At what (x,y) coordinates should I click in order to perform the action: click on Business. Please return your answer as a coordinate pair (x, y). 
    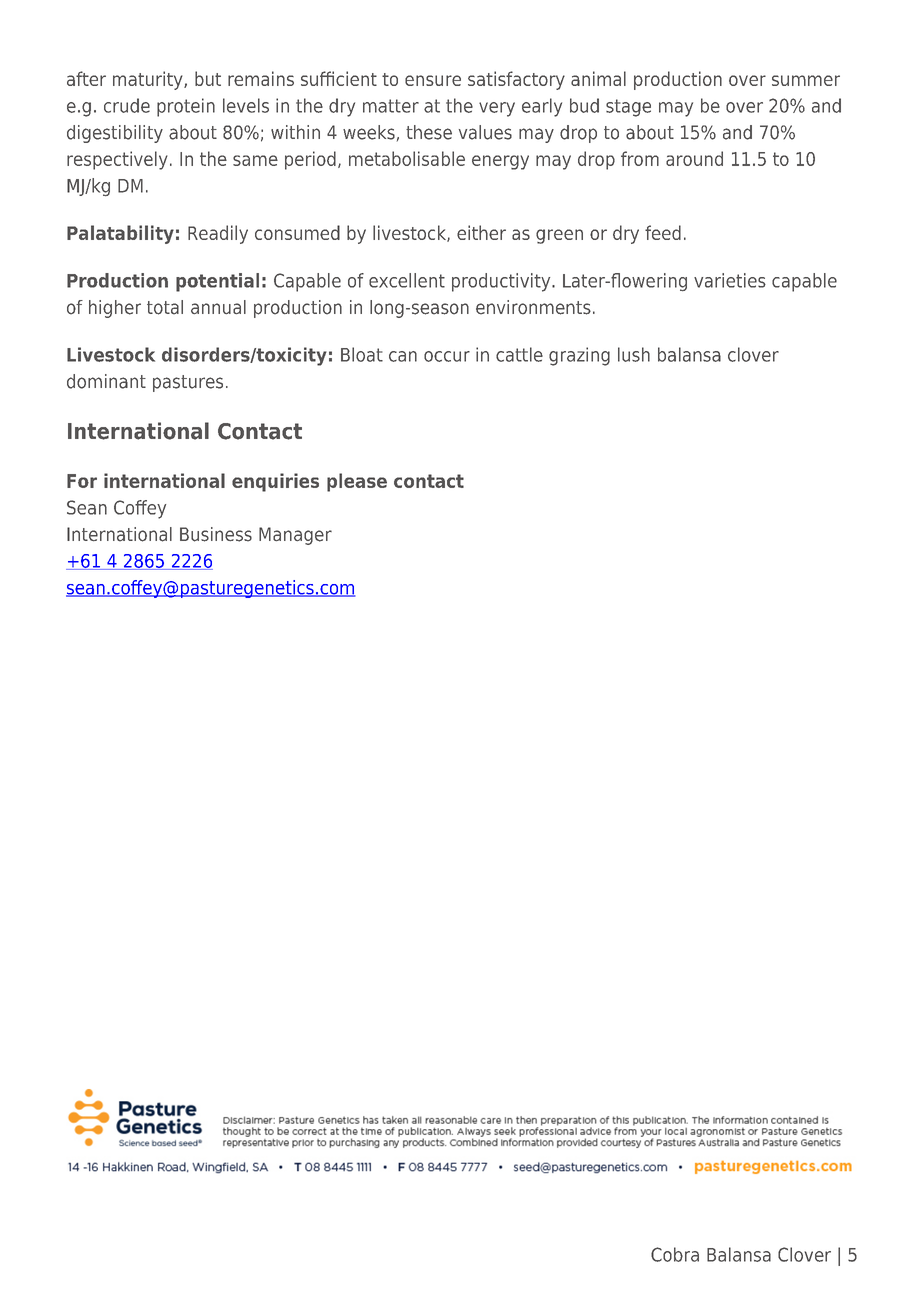
    Looking at the image, I should click on (216, 534).
